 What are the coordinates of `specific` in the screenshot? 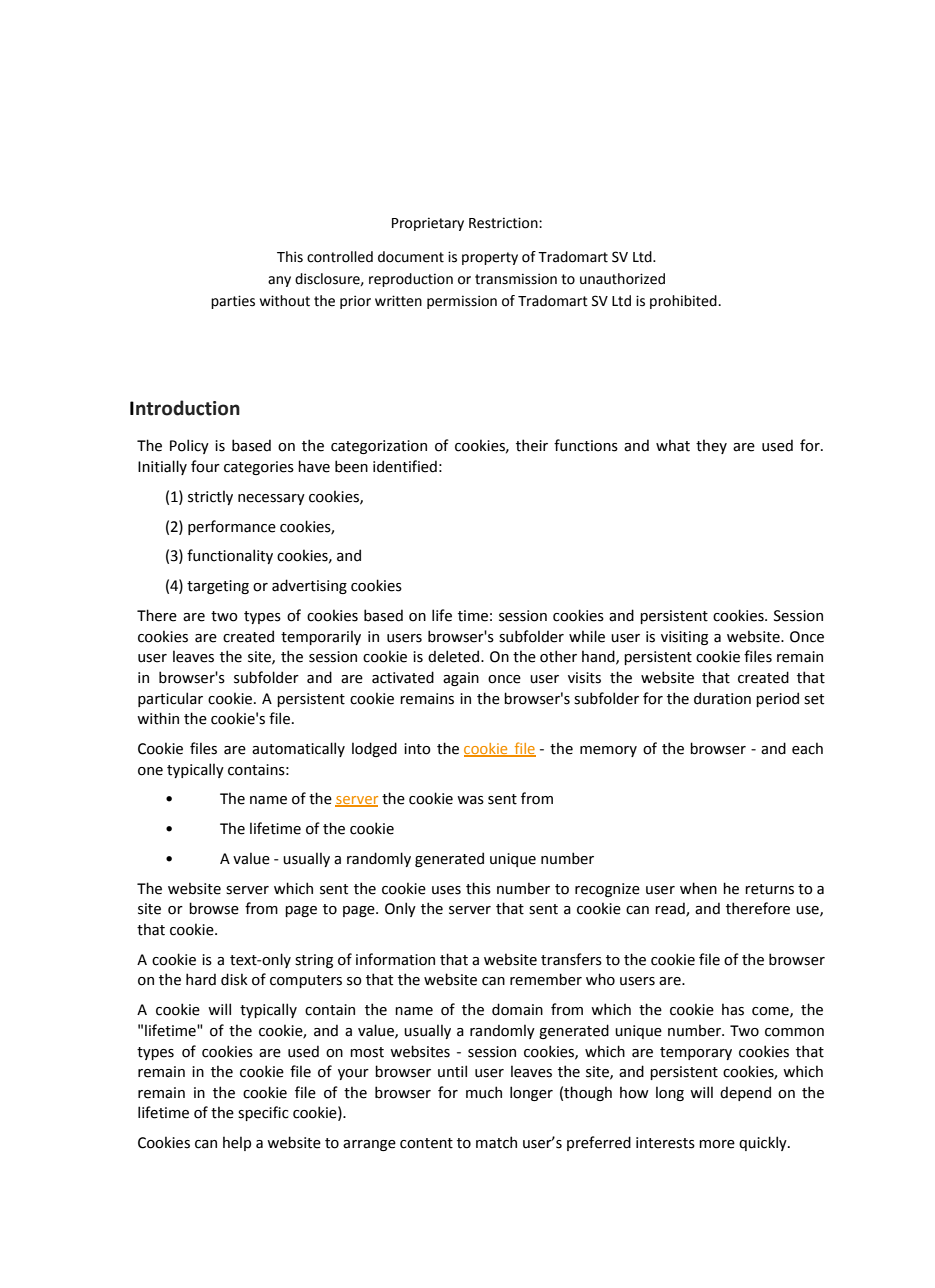 It's located at (263, 1113).
